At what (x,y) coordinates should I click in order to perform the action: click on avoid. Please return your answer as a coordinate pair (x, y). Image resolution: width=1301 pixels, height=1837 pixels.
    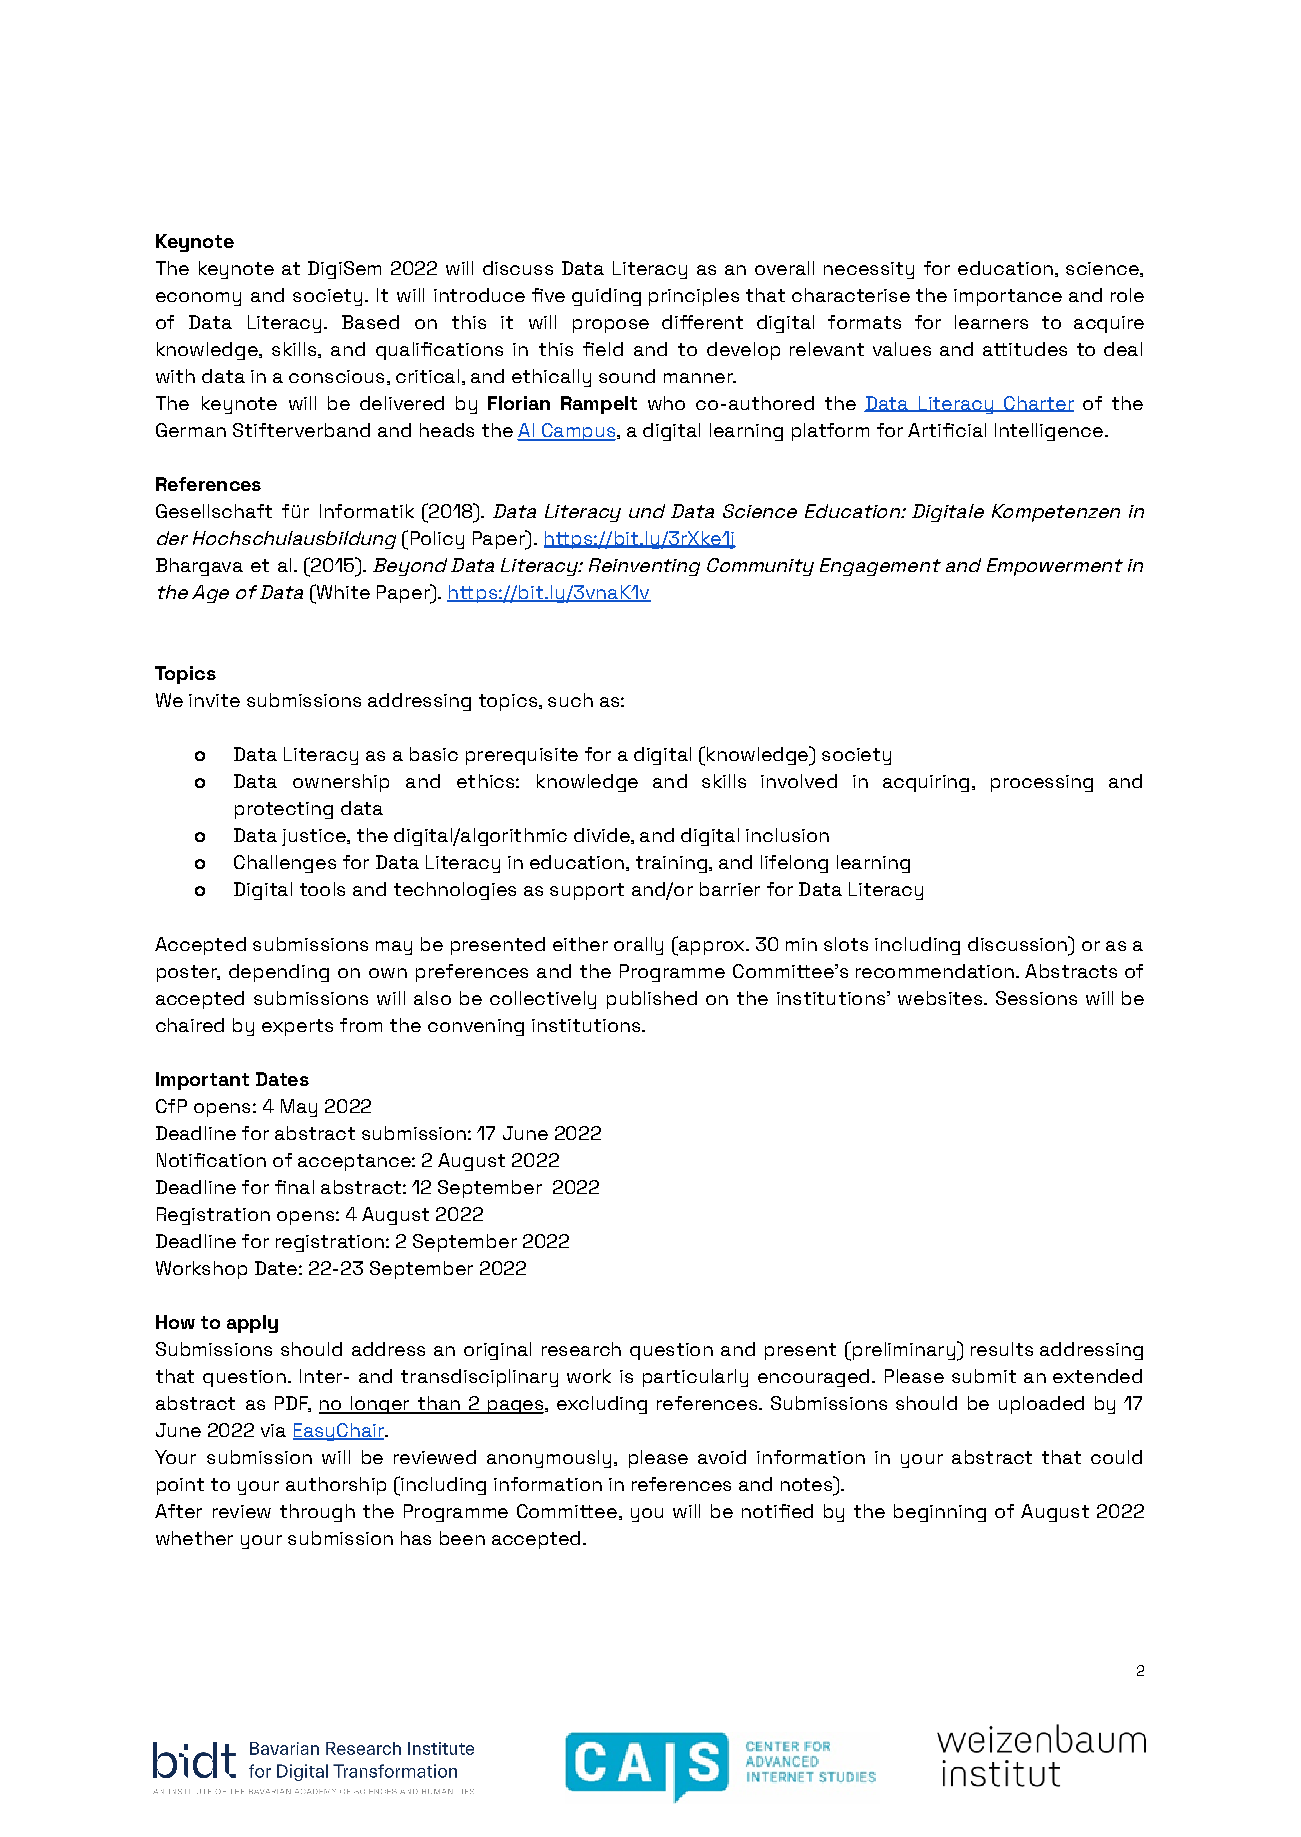
    Looking at the image, I should click on (722, 1457).
